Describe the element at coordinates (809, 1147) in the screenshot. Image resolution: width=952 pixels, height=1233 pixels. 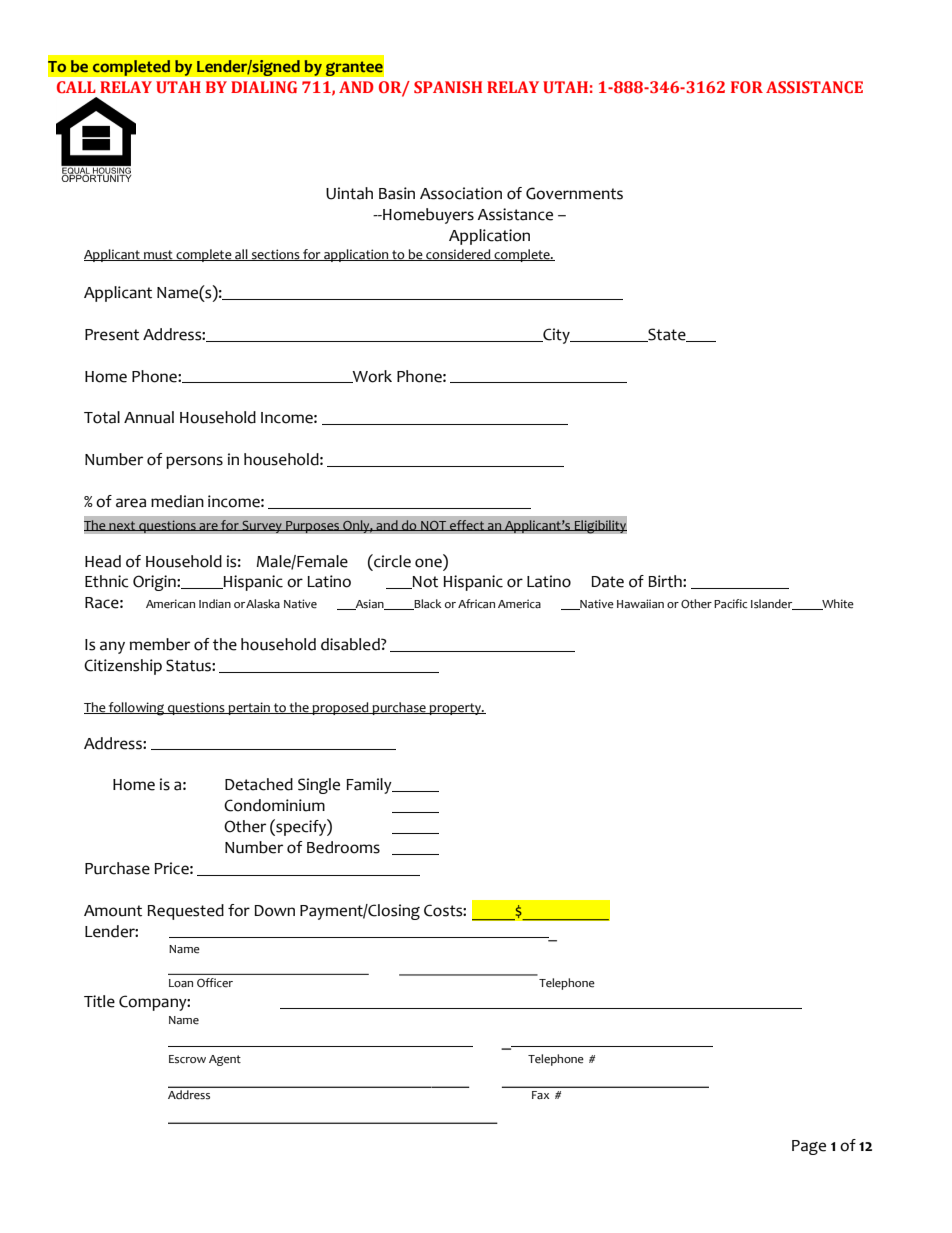
I see `Page` at that location.
